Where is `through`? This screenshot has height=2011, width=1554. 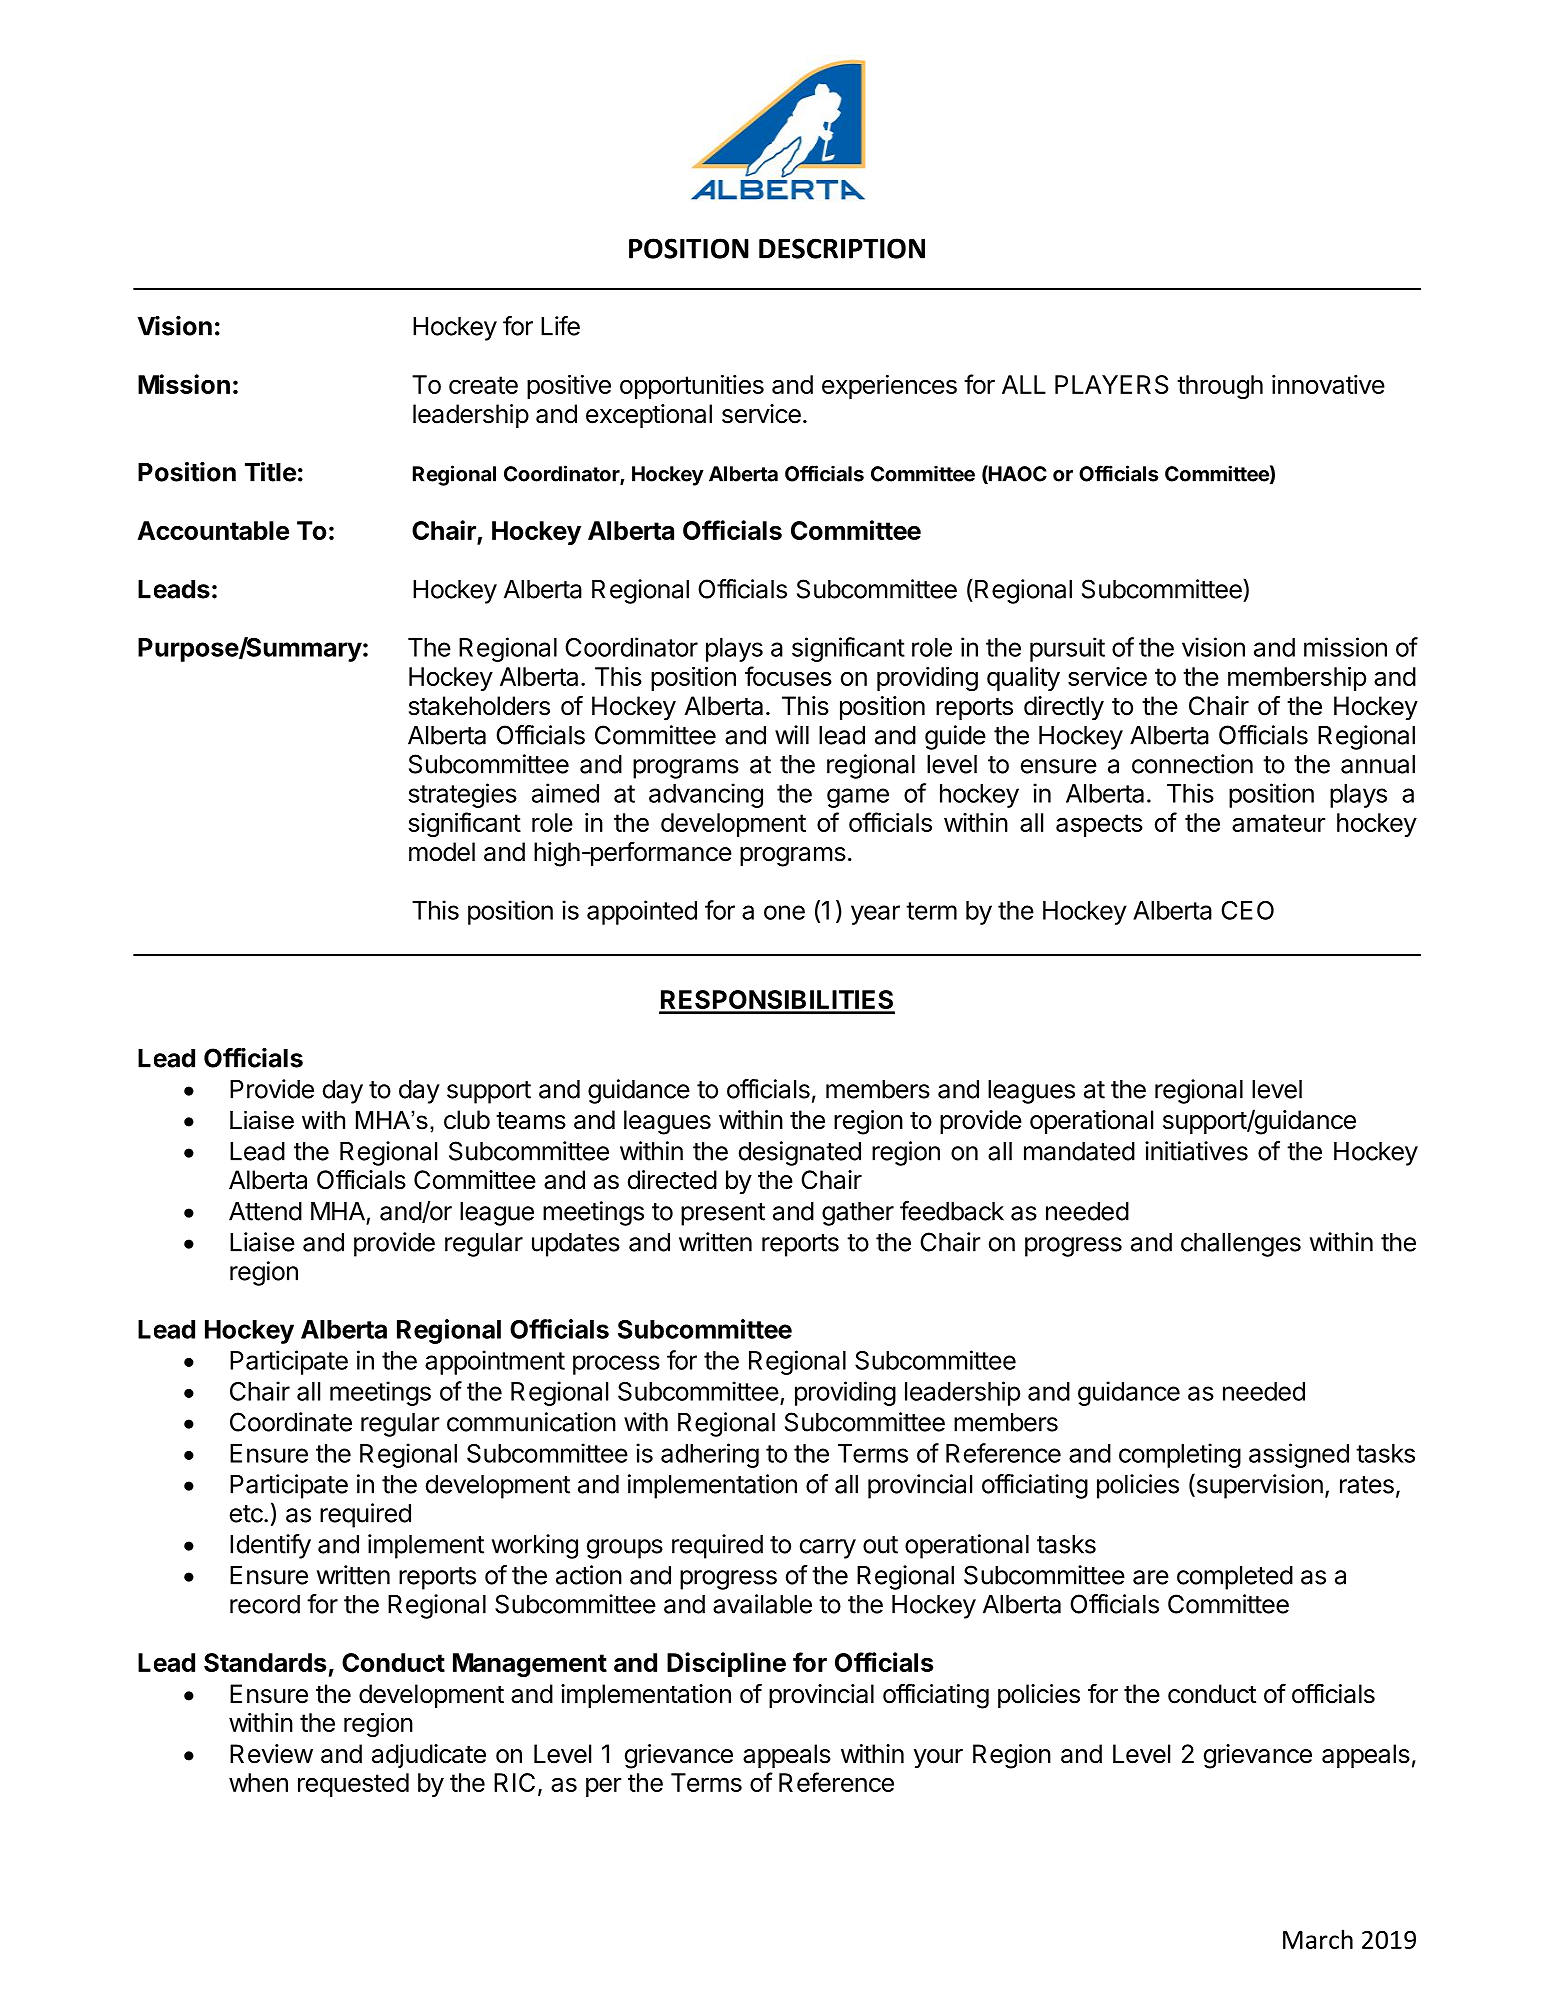
through is located at coordinates (1220, 387).
